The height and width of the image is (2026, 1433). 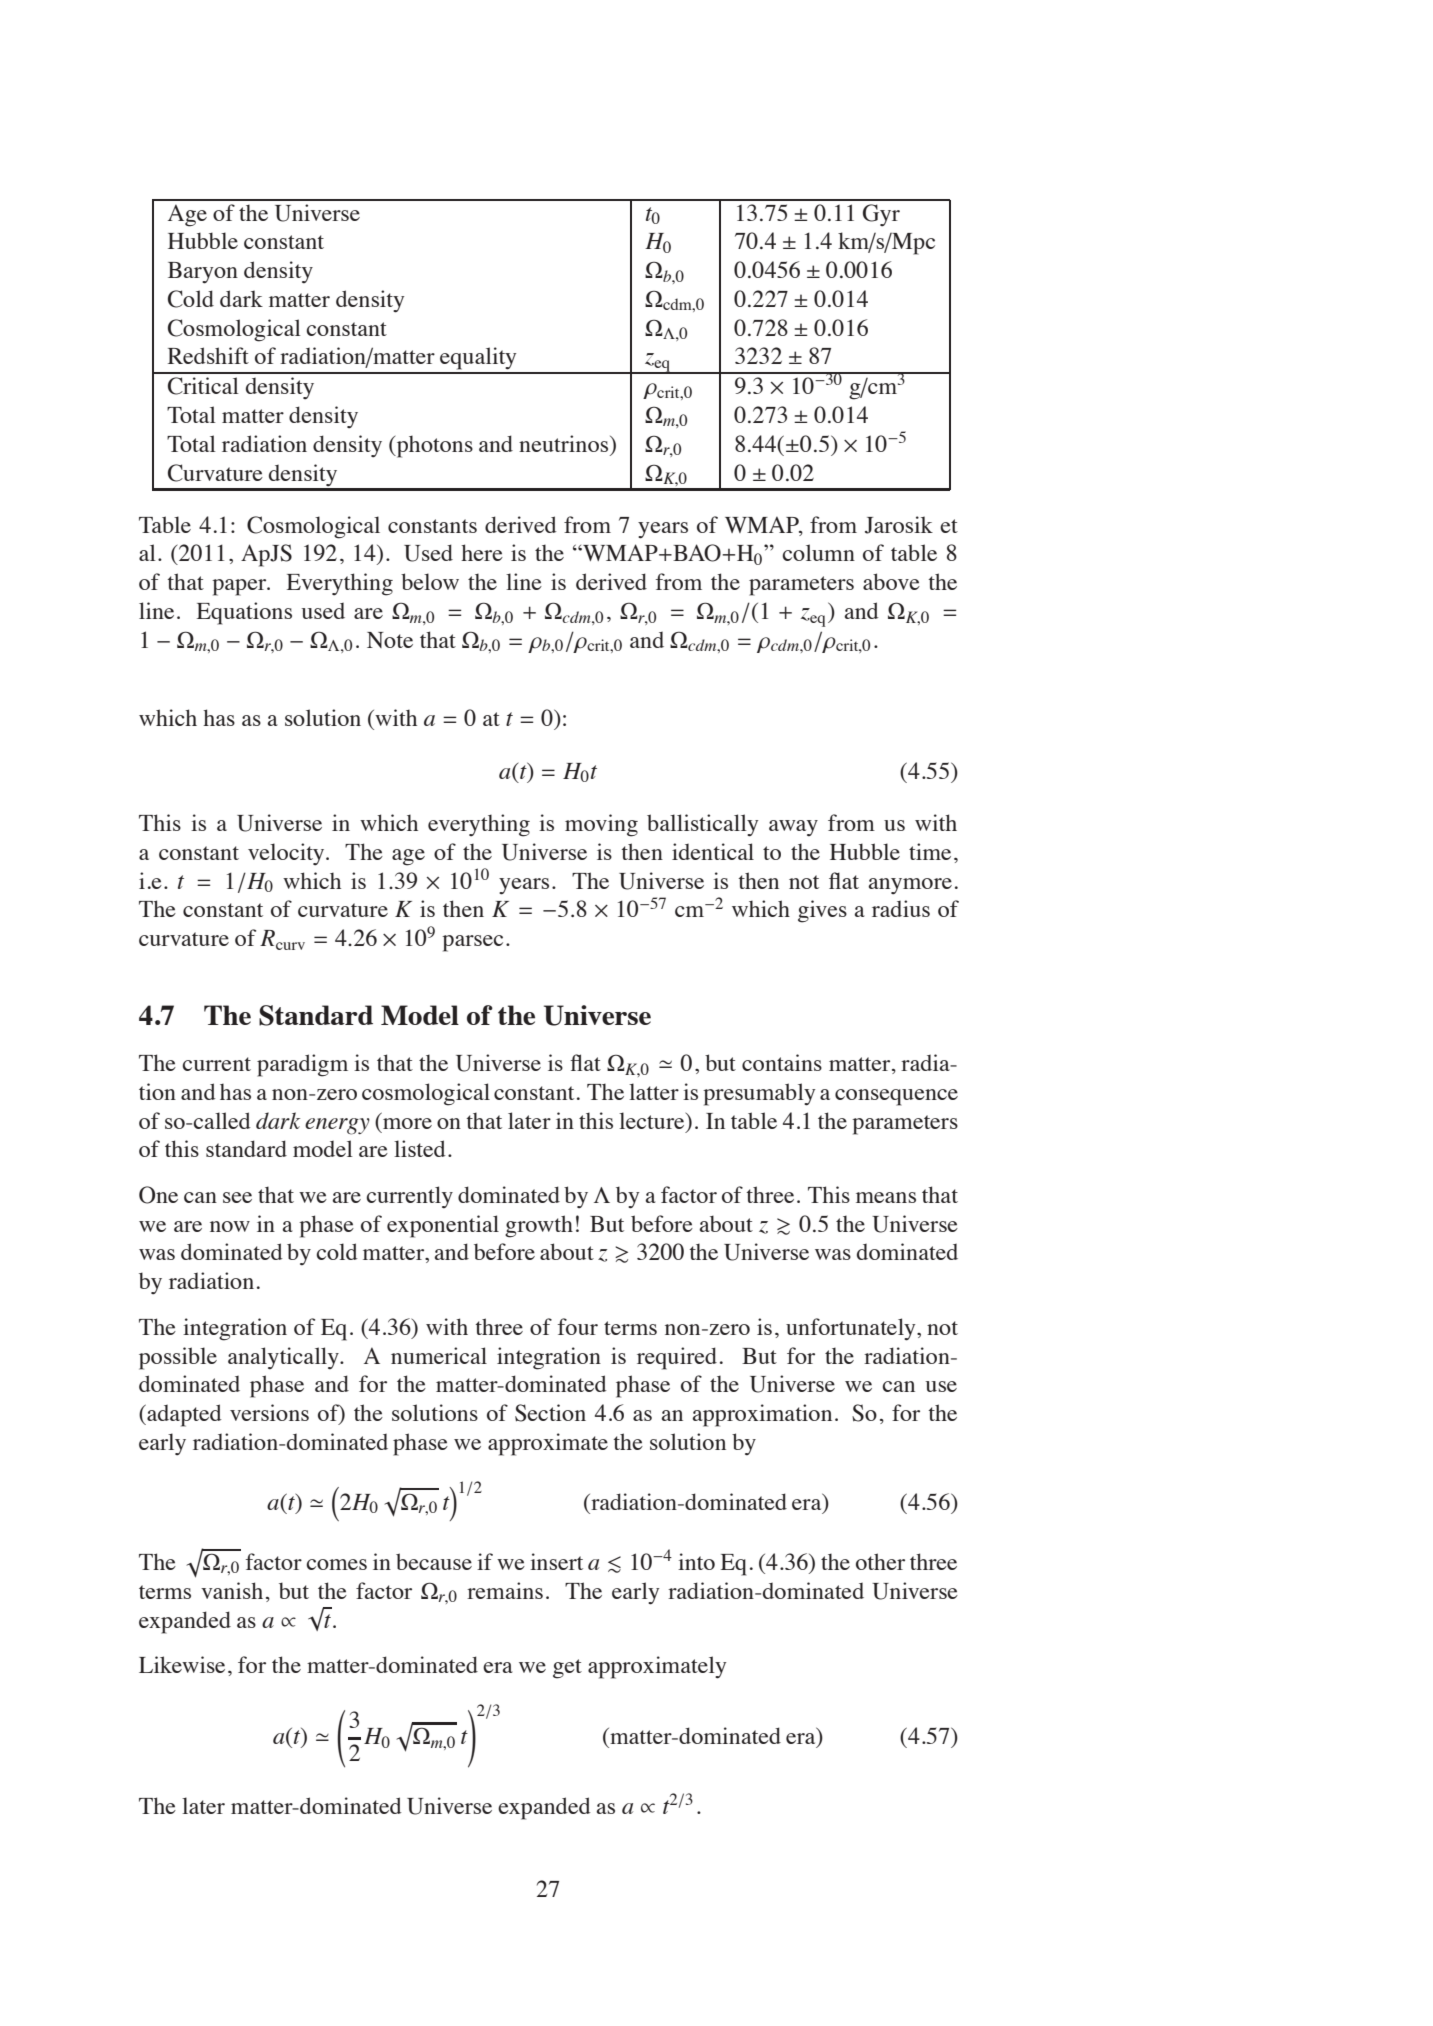 I want to click on moving, so click(x=601, y=825).
